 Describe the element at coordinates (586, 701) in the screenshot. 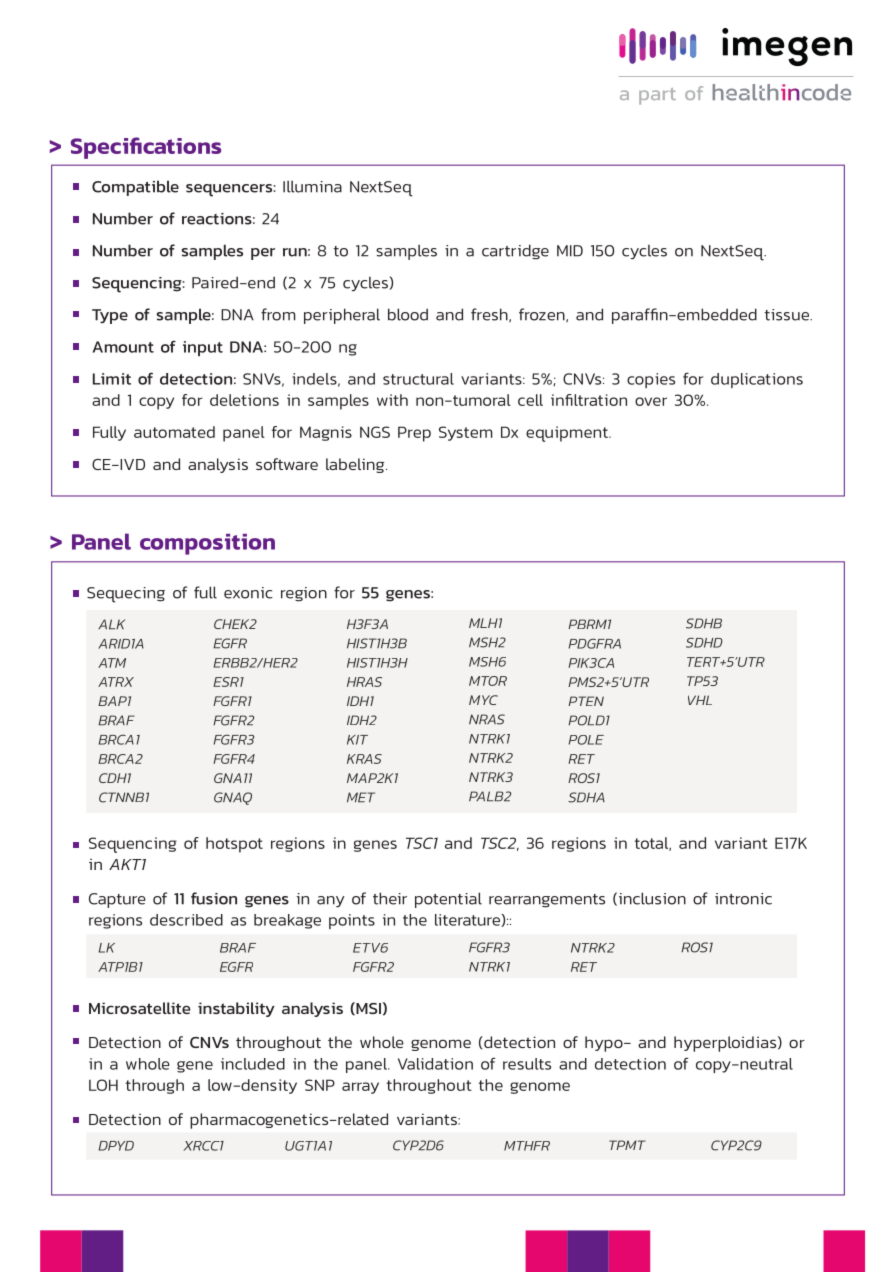

I see `PTEN` at that location.
